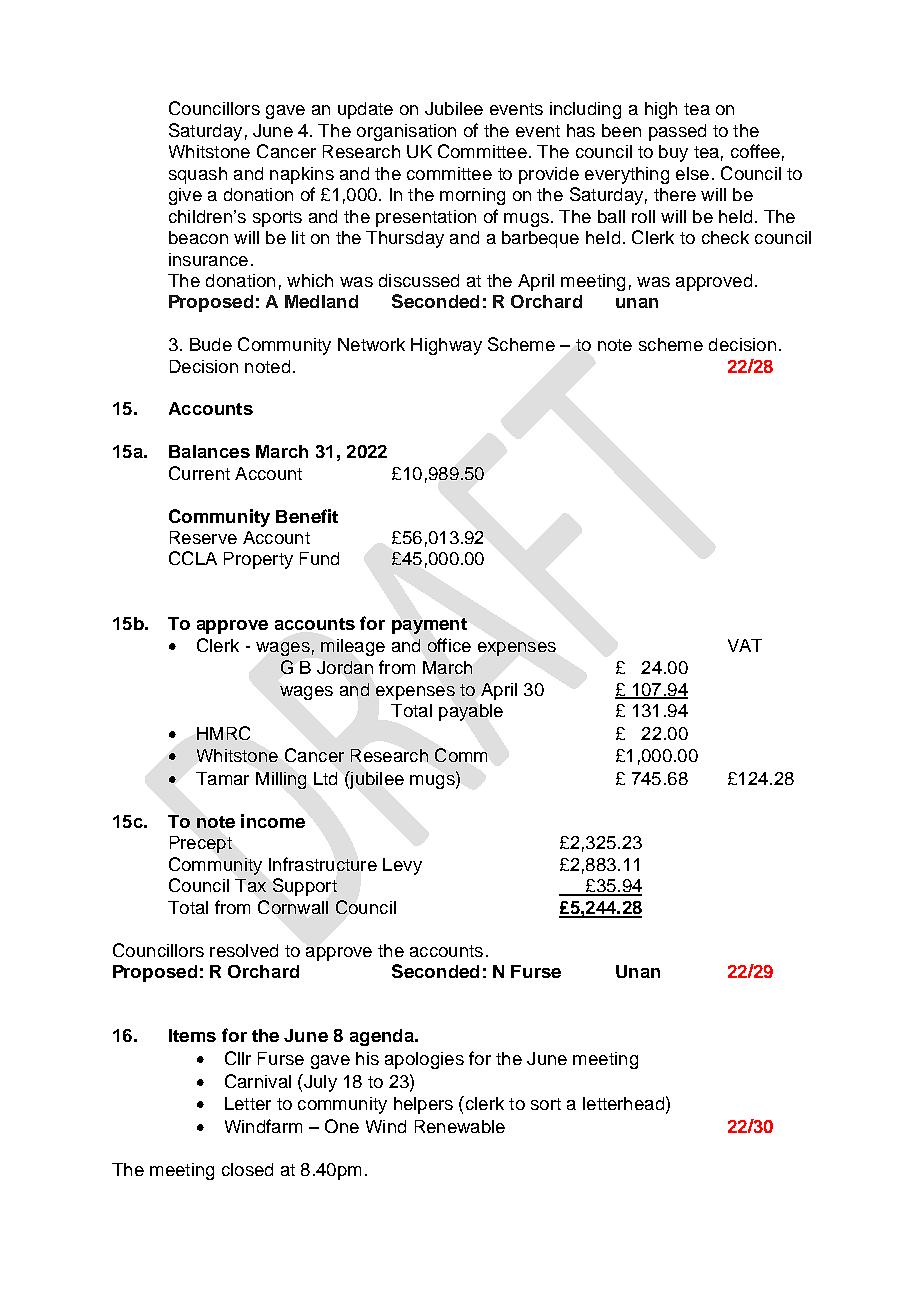  Describe the element at coordinates (546, 1104) in the screenshot. I see `sort` at that location.
